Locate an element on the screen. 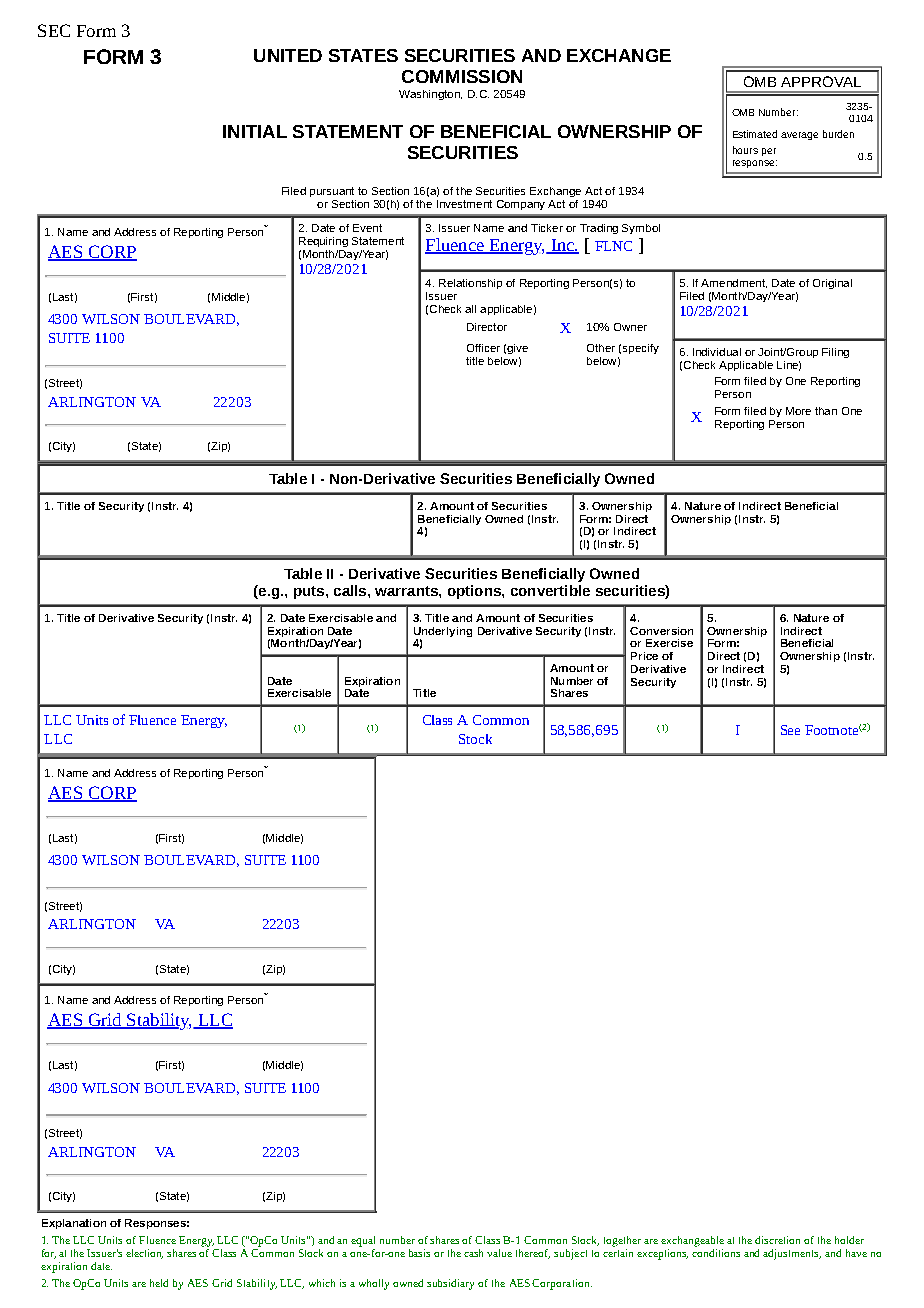 The width and height of the screenshot is (924, 1308). Explanation is located at coordinates (74, 1224).
